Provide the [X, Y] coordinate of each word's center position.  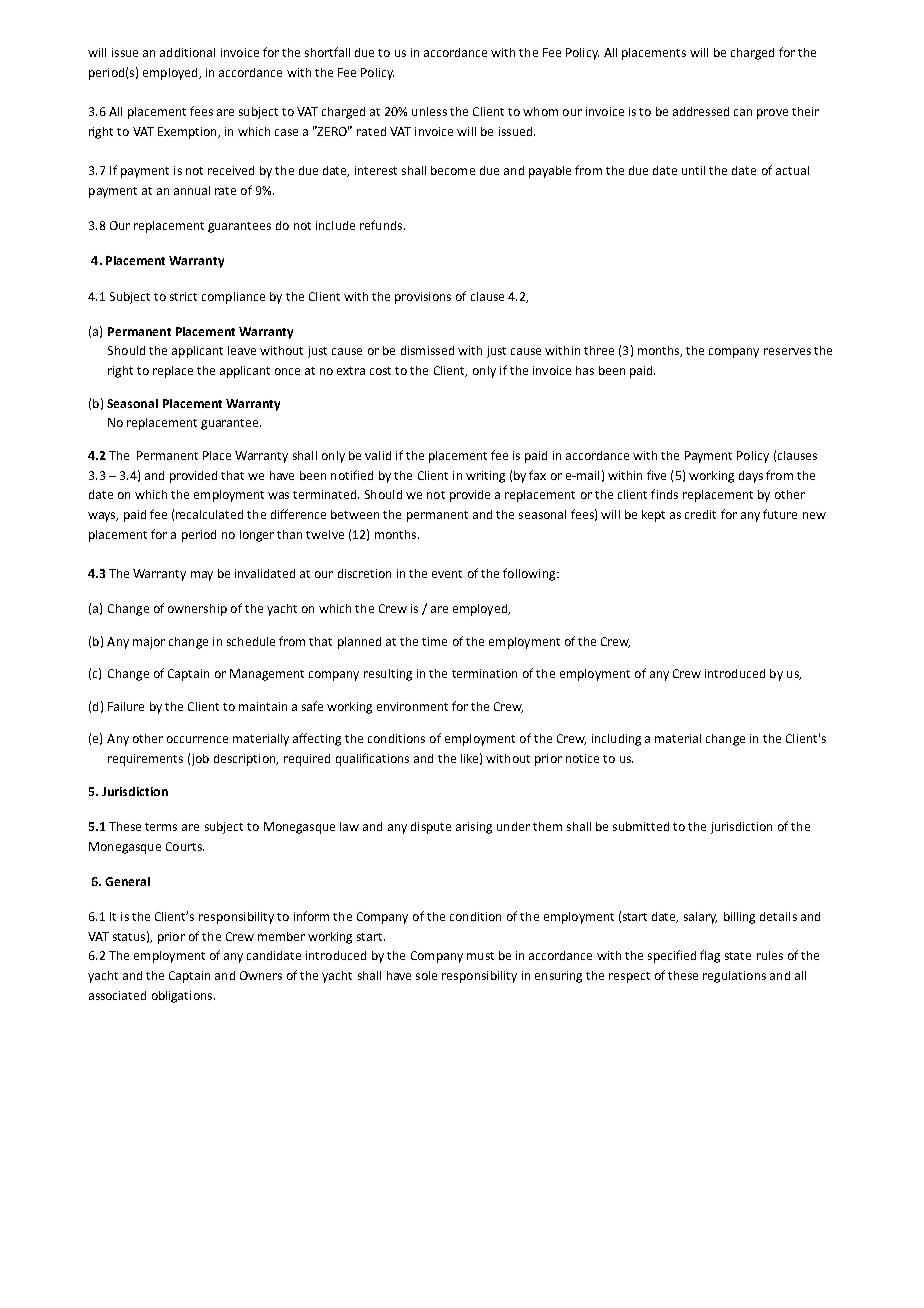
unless [429, 111]
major [149, 643]
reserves [787, 351]
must [480, 956]
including [616, 740]
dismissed [427, 350]
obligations [183, 997]
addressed [701, 111]
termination [484, 673]
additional [187, 52]
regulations [734, 977]
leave [242, 350]
